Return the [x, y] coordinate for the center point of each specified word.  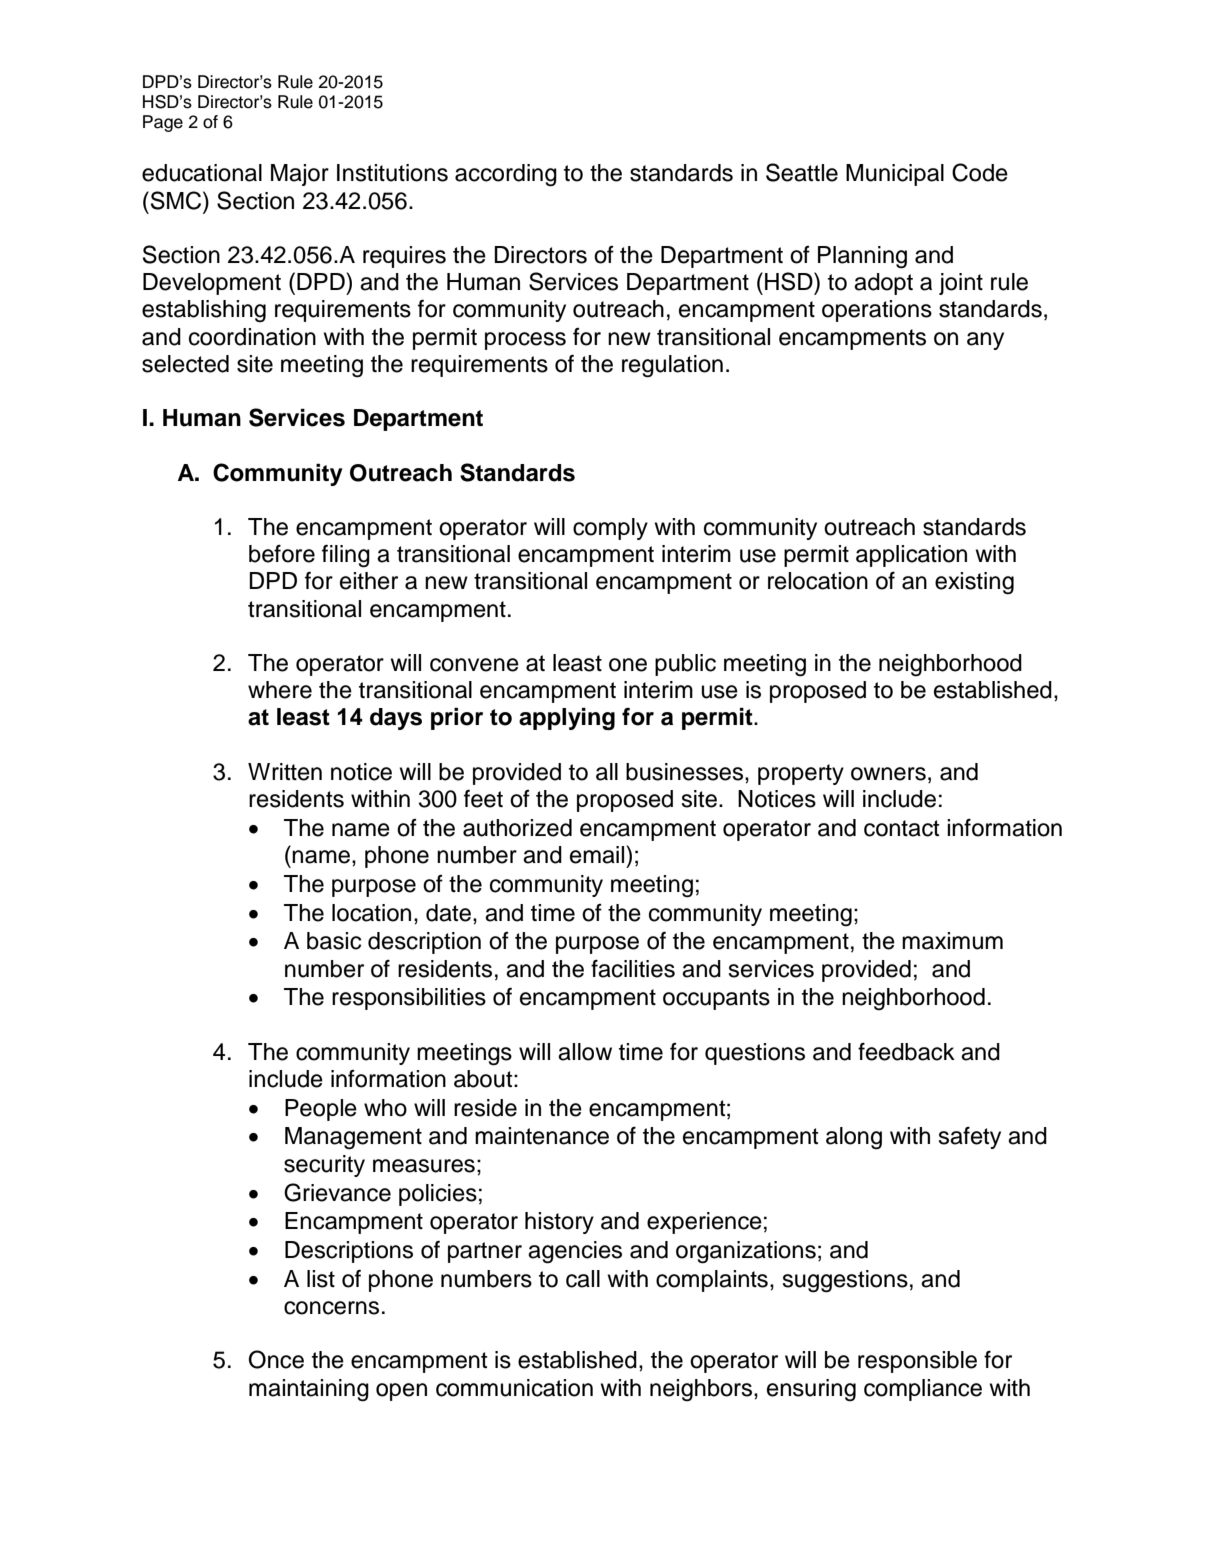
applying [567, 719]
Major [300, 175]
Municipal [895, 175]
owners [888, 774]
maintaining [309, 1390]
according [506, 175]
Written [285, 772]
